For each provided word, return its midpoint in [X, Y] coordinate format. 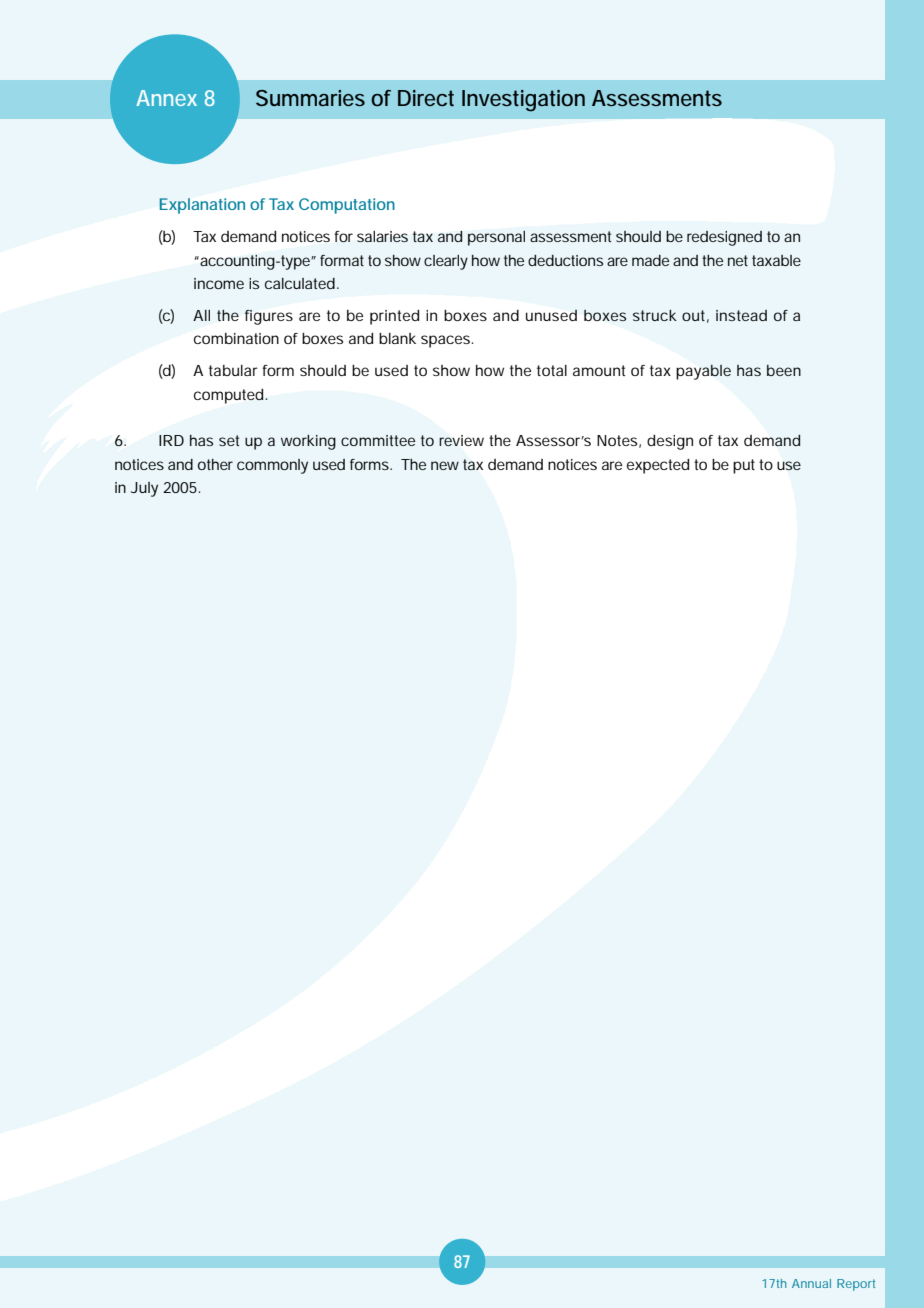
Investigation [523, 101]
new [445, 465]
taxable [776, 260]
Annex [166, 98]
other [215, 464]
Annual [811, 1283]
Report [856, 1285]
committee [378, 440]
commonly [272, 466]
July [144, 489]
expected [658, 466]
